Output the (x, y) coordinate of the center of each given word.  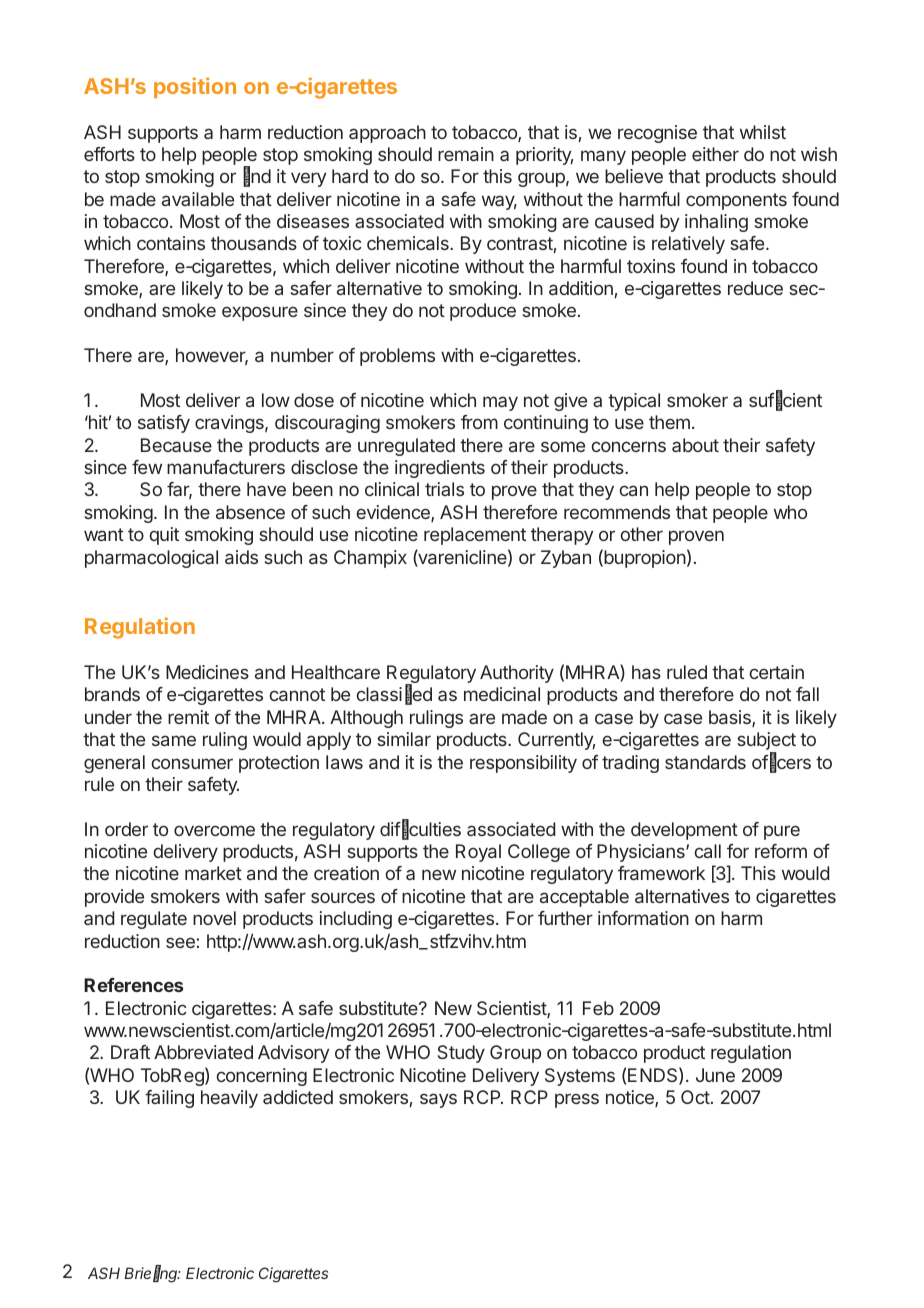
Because (176, 445)
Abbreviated (203, 1052)
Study (461, 1054)
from (479, 422)
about (695, 445)
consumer (192, 763)
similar (404, 739)
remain (466, 154)
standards (705, 762)
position (195, 88)
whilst (763, 132)
